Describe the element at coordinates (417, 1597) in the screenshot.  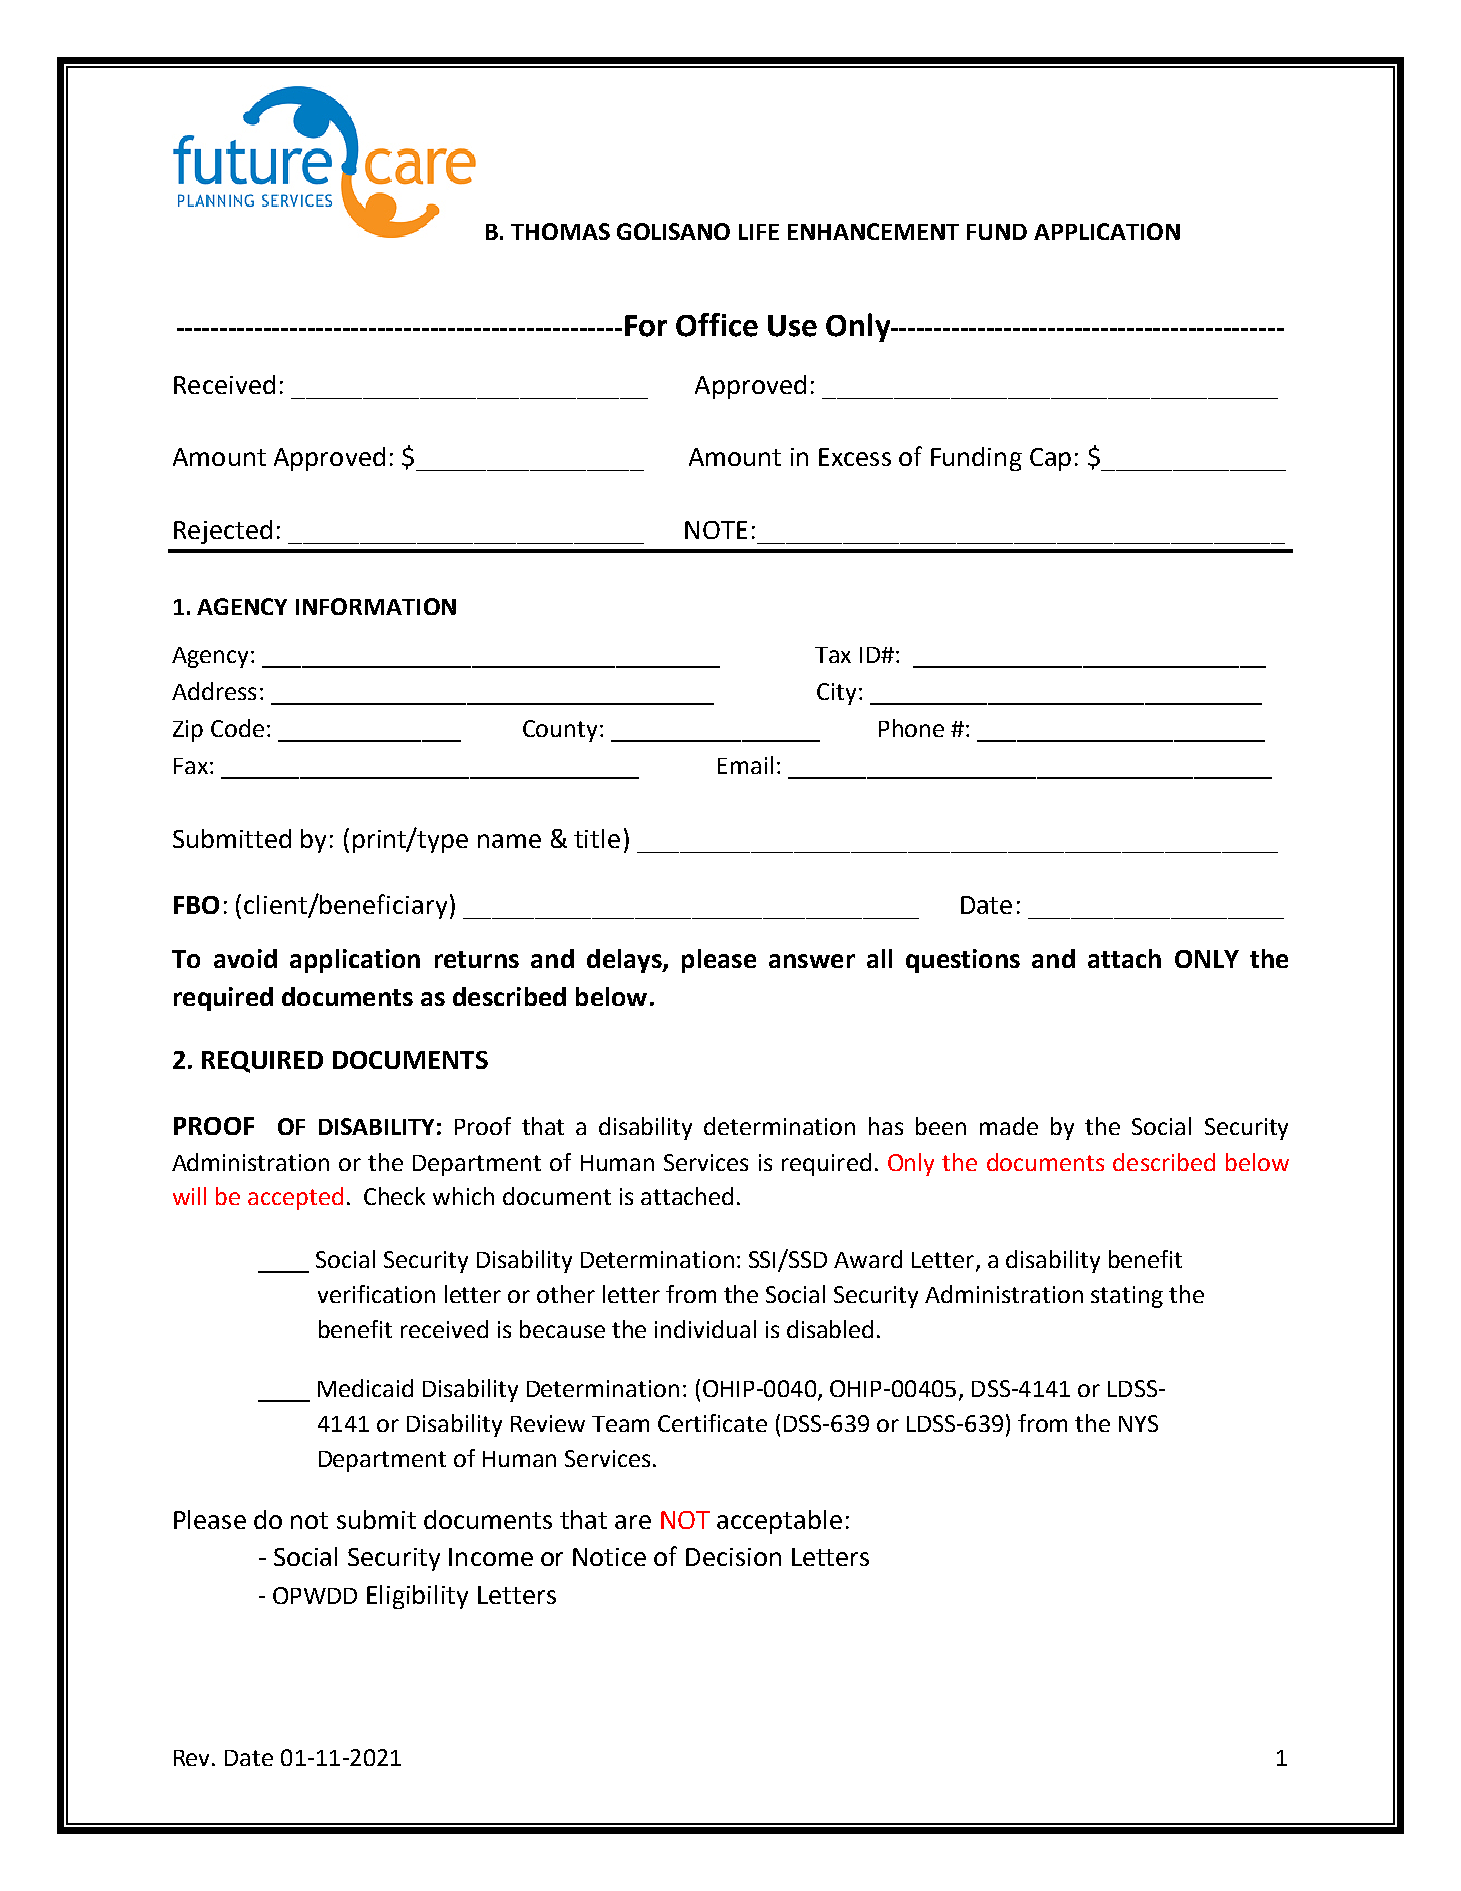
I see `Eligibility` at that location.
